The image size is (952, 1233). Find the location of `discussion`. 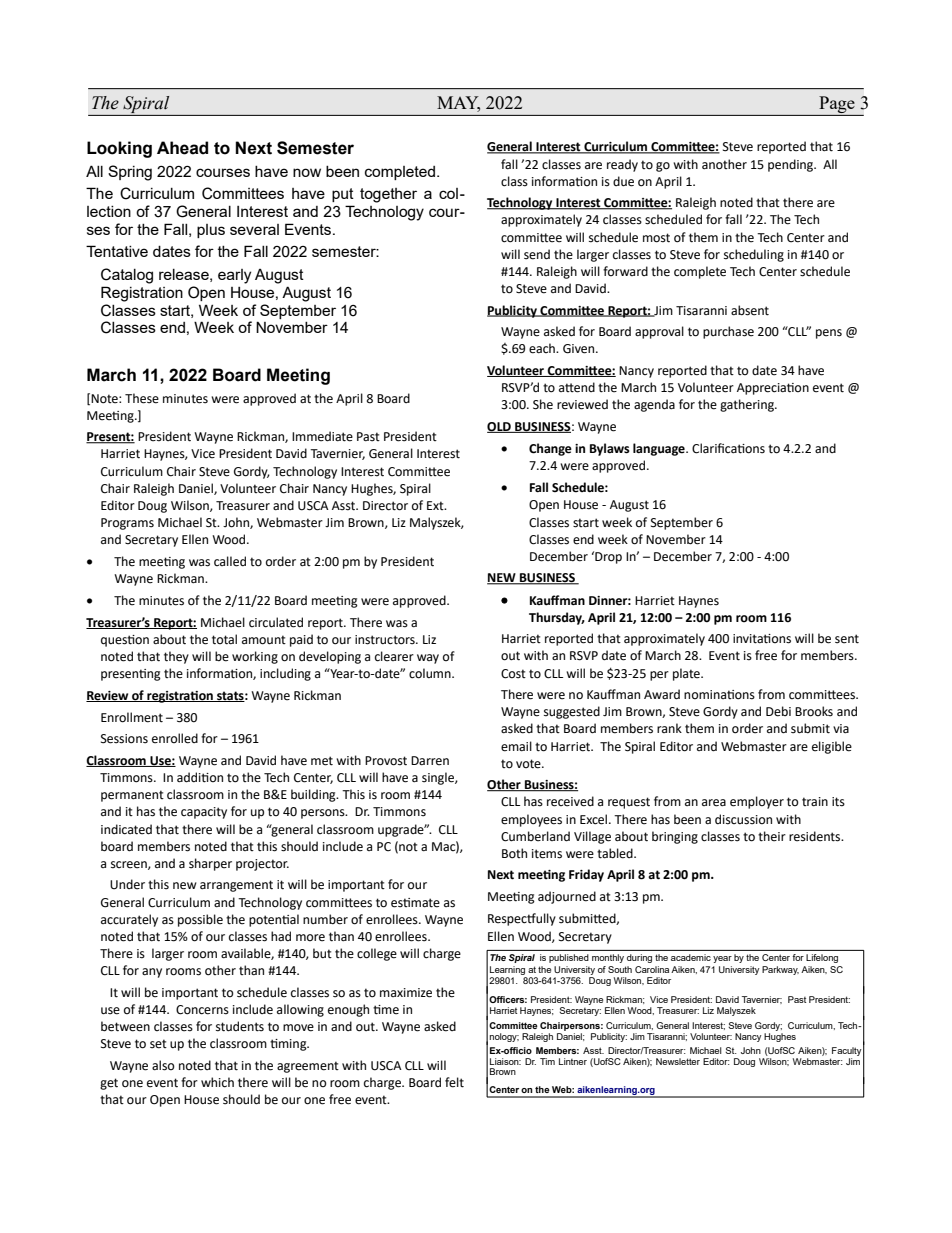

discussion is located at coordinates (743, 819).
